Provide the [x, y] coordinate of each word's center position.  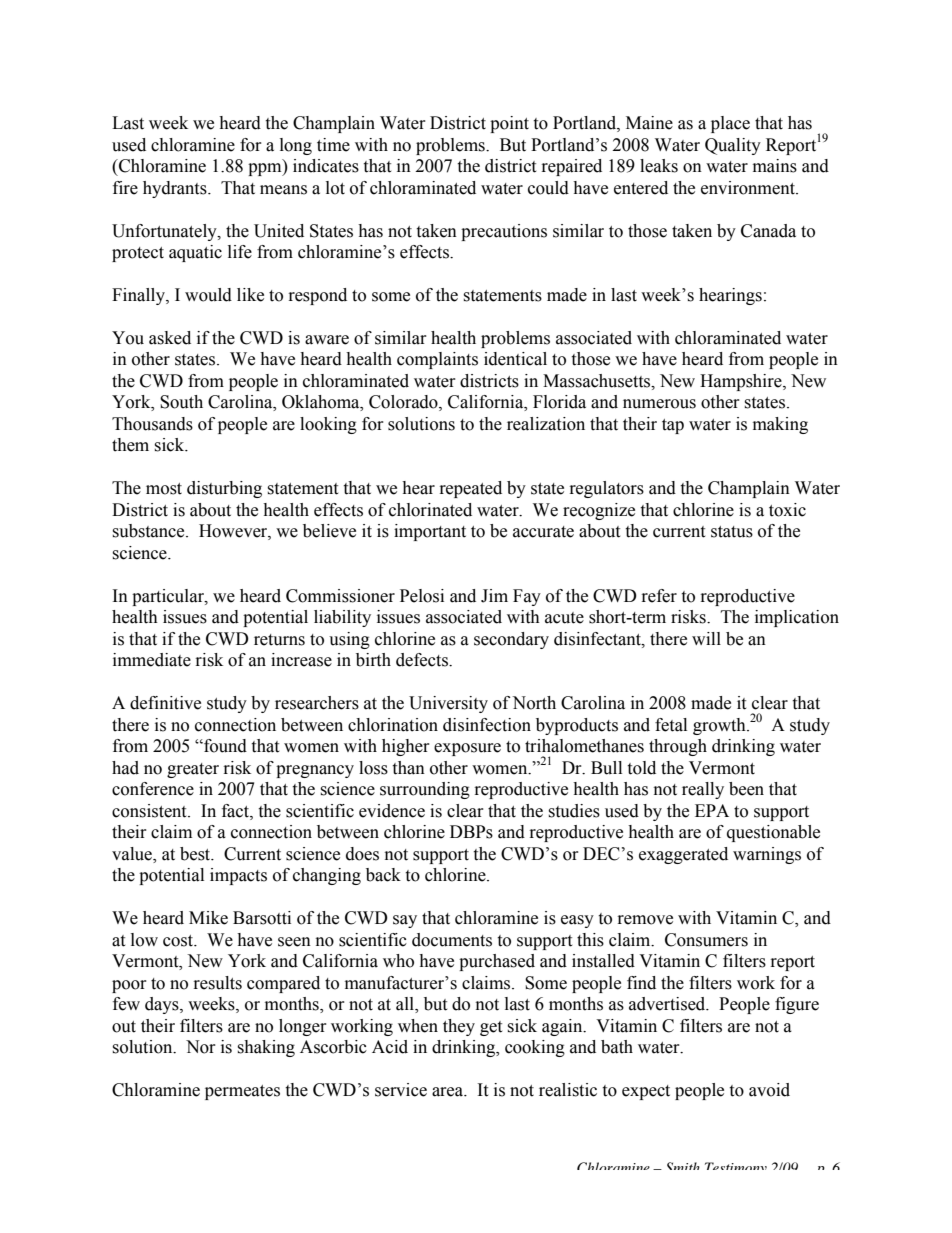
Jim [494, 596]
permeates [242, 1092]
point [509, 124]
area [449, 1092]
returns [279, 640]
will [706, 638]
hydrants [176, 189]
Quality [733, 146]
